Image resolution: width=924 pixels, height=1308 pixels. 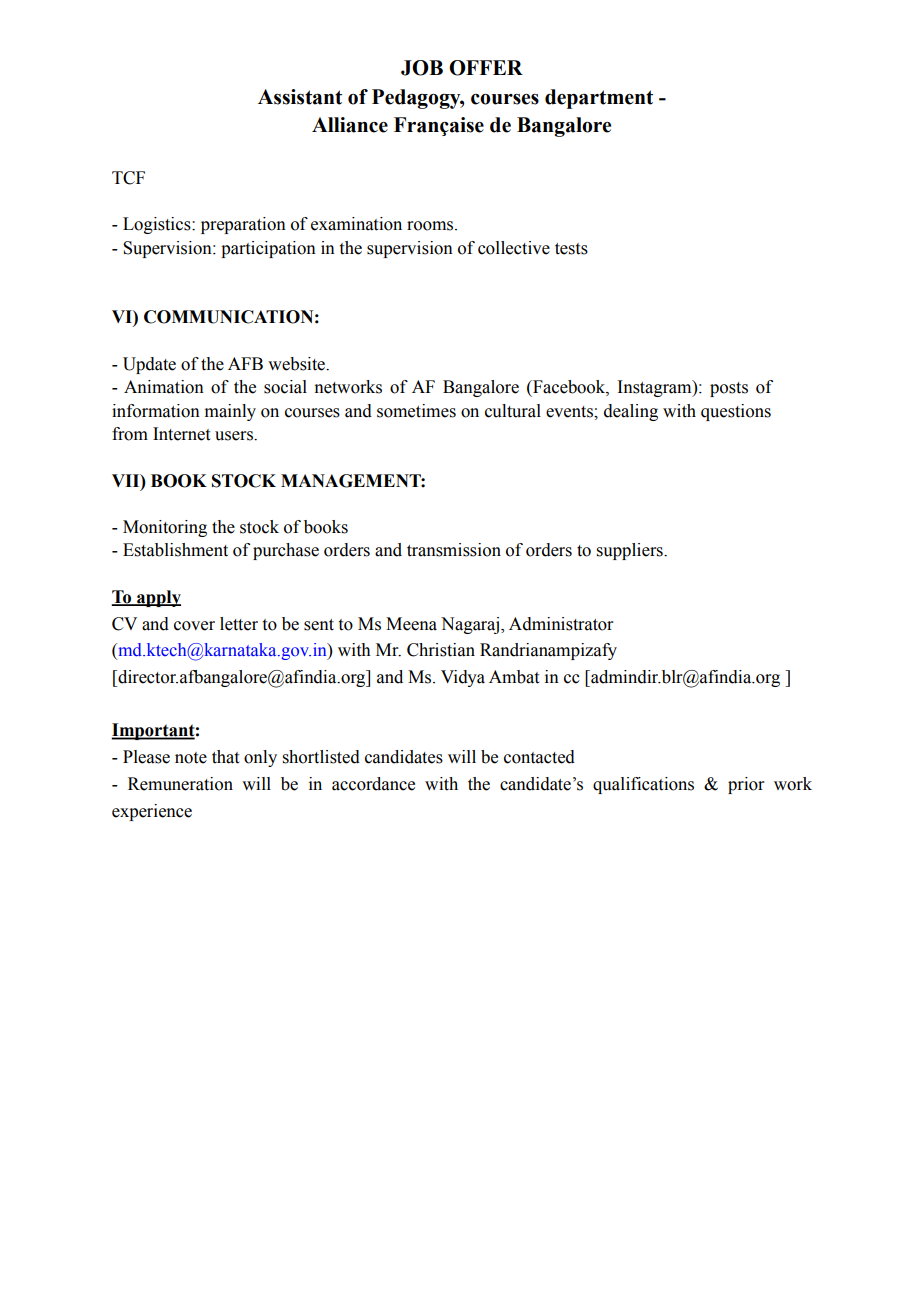 What do you see at coordinates (194, 626) in the screenshot?
I see `cover` at bounding box center [194, 626].
